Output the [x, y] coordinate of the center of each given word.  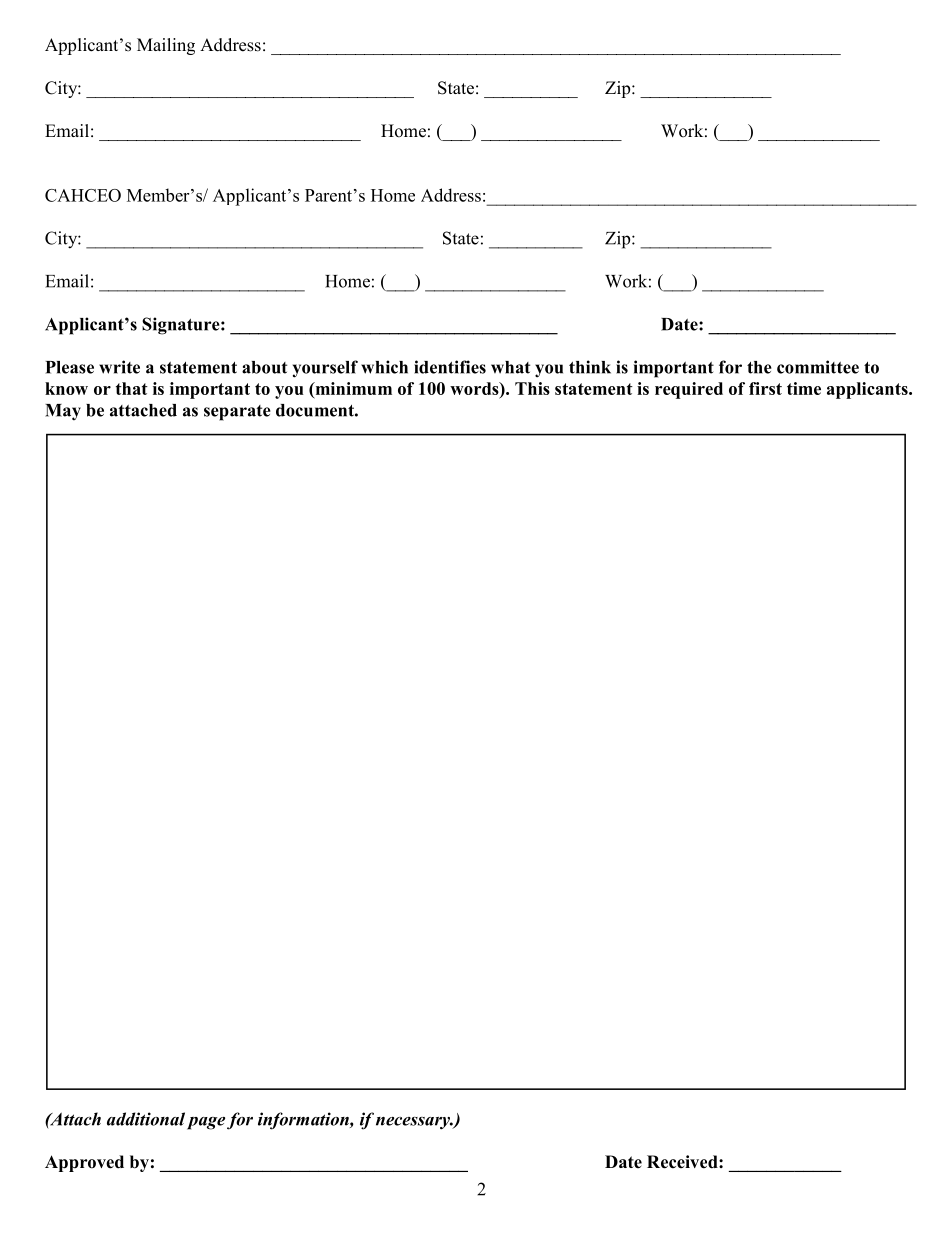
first [765, 388]
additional [146, 1119]
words [475, 388]
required [689, 390]
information [304, 1121]
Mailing [166, 46]
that [132, 388]
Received [683, 1162]
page [206, 1123]
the [759, 367]
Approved [84, 1163]
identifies [450, 367]
